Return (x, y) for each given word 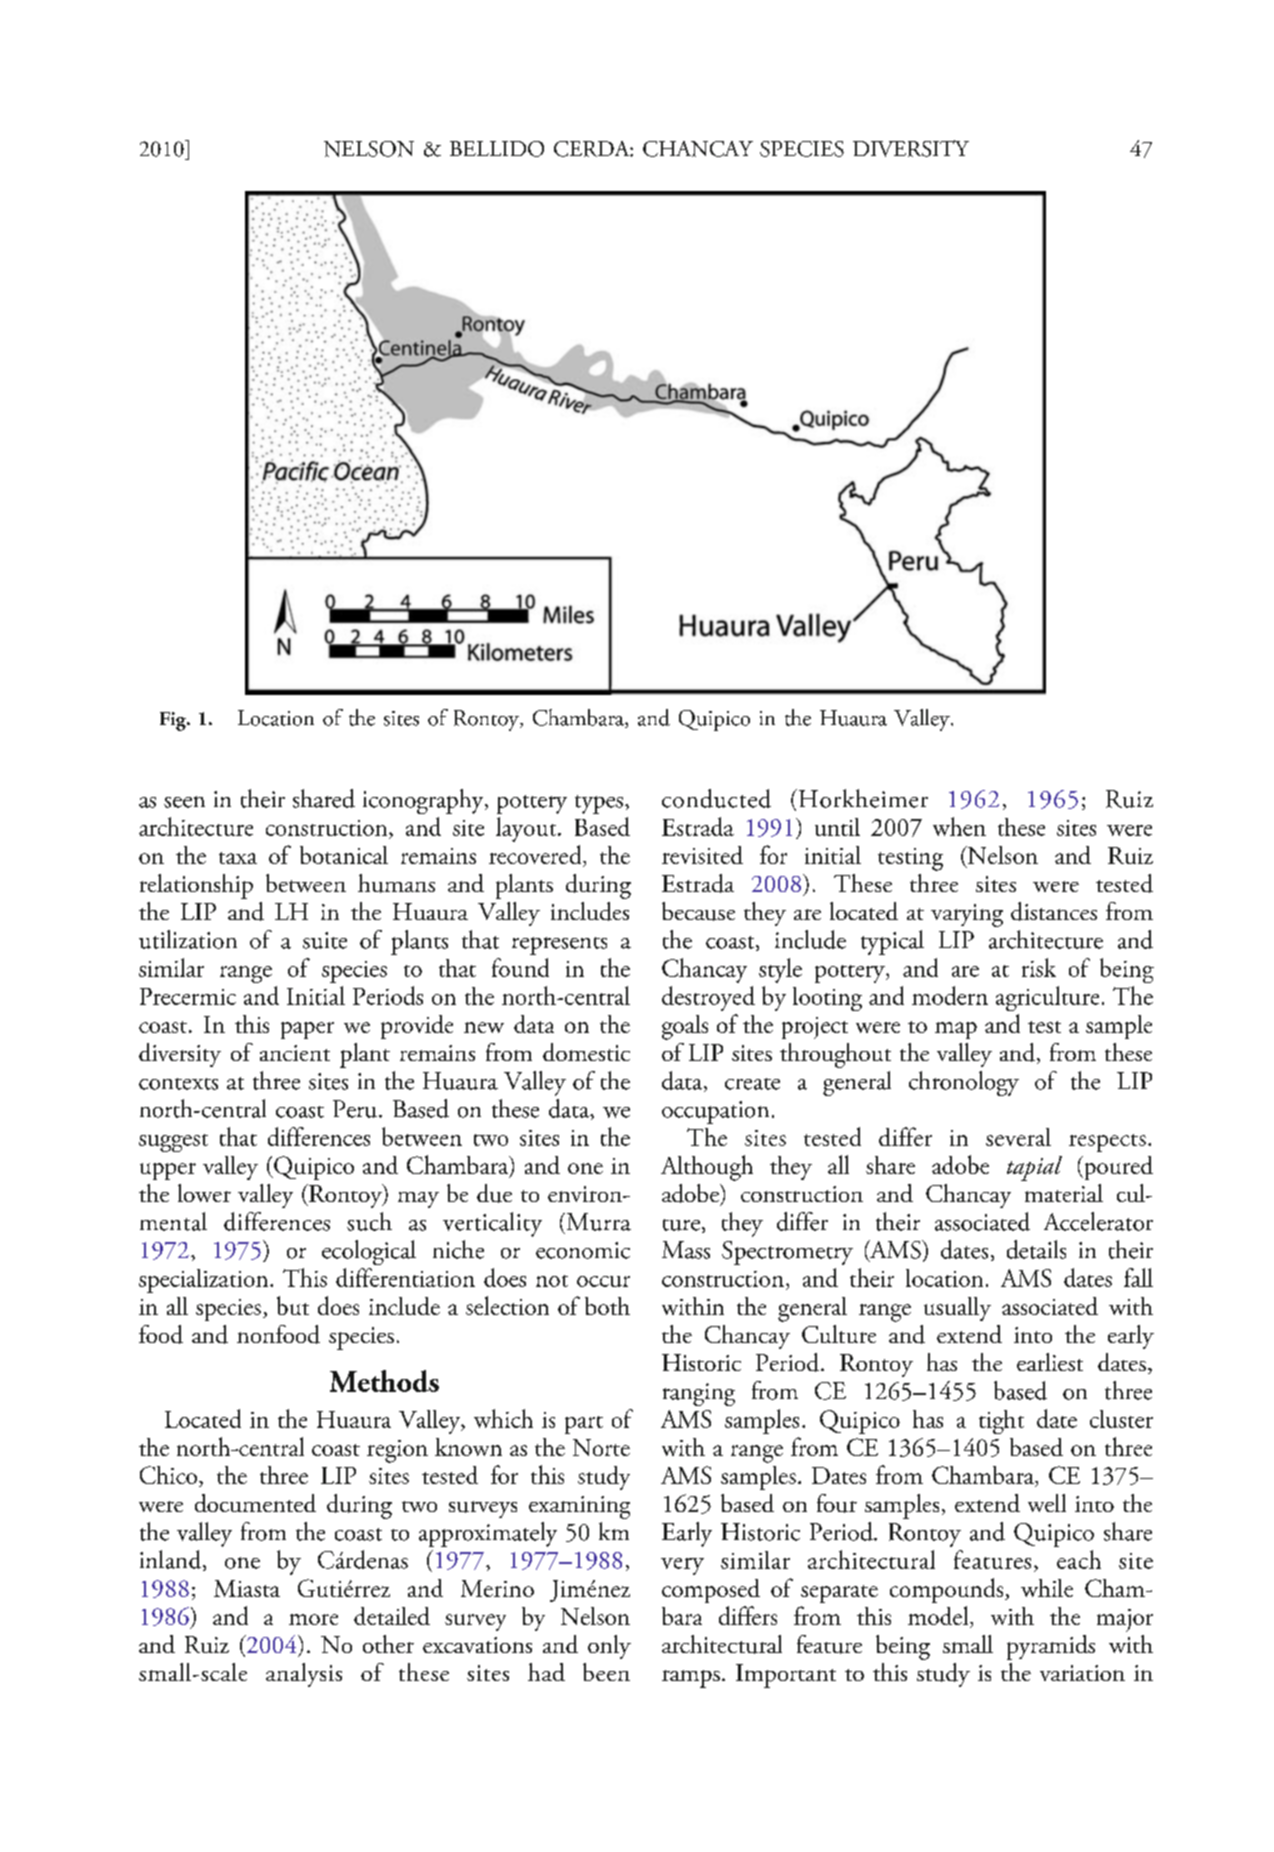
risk (1039, 967)
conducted (716, 798)
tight (1001, 1422)
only (609, 1647)
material (1064, 1193)
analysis (304, 1675)
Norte (601, 1447)
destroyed (708, 998)
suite (325, 940)
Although (707, 1168)
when (959, 826)
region (397, 1451)
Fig (174, 721)
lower (204, 1193)
